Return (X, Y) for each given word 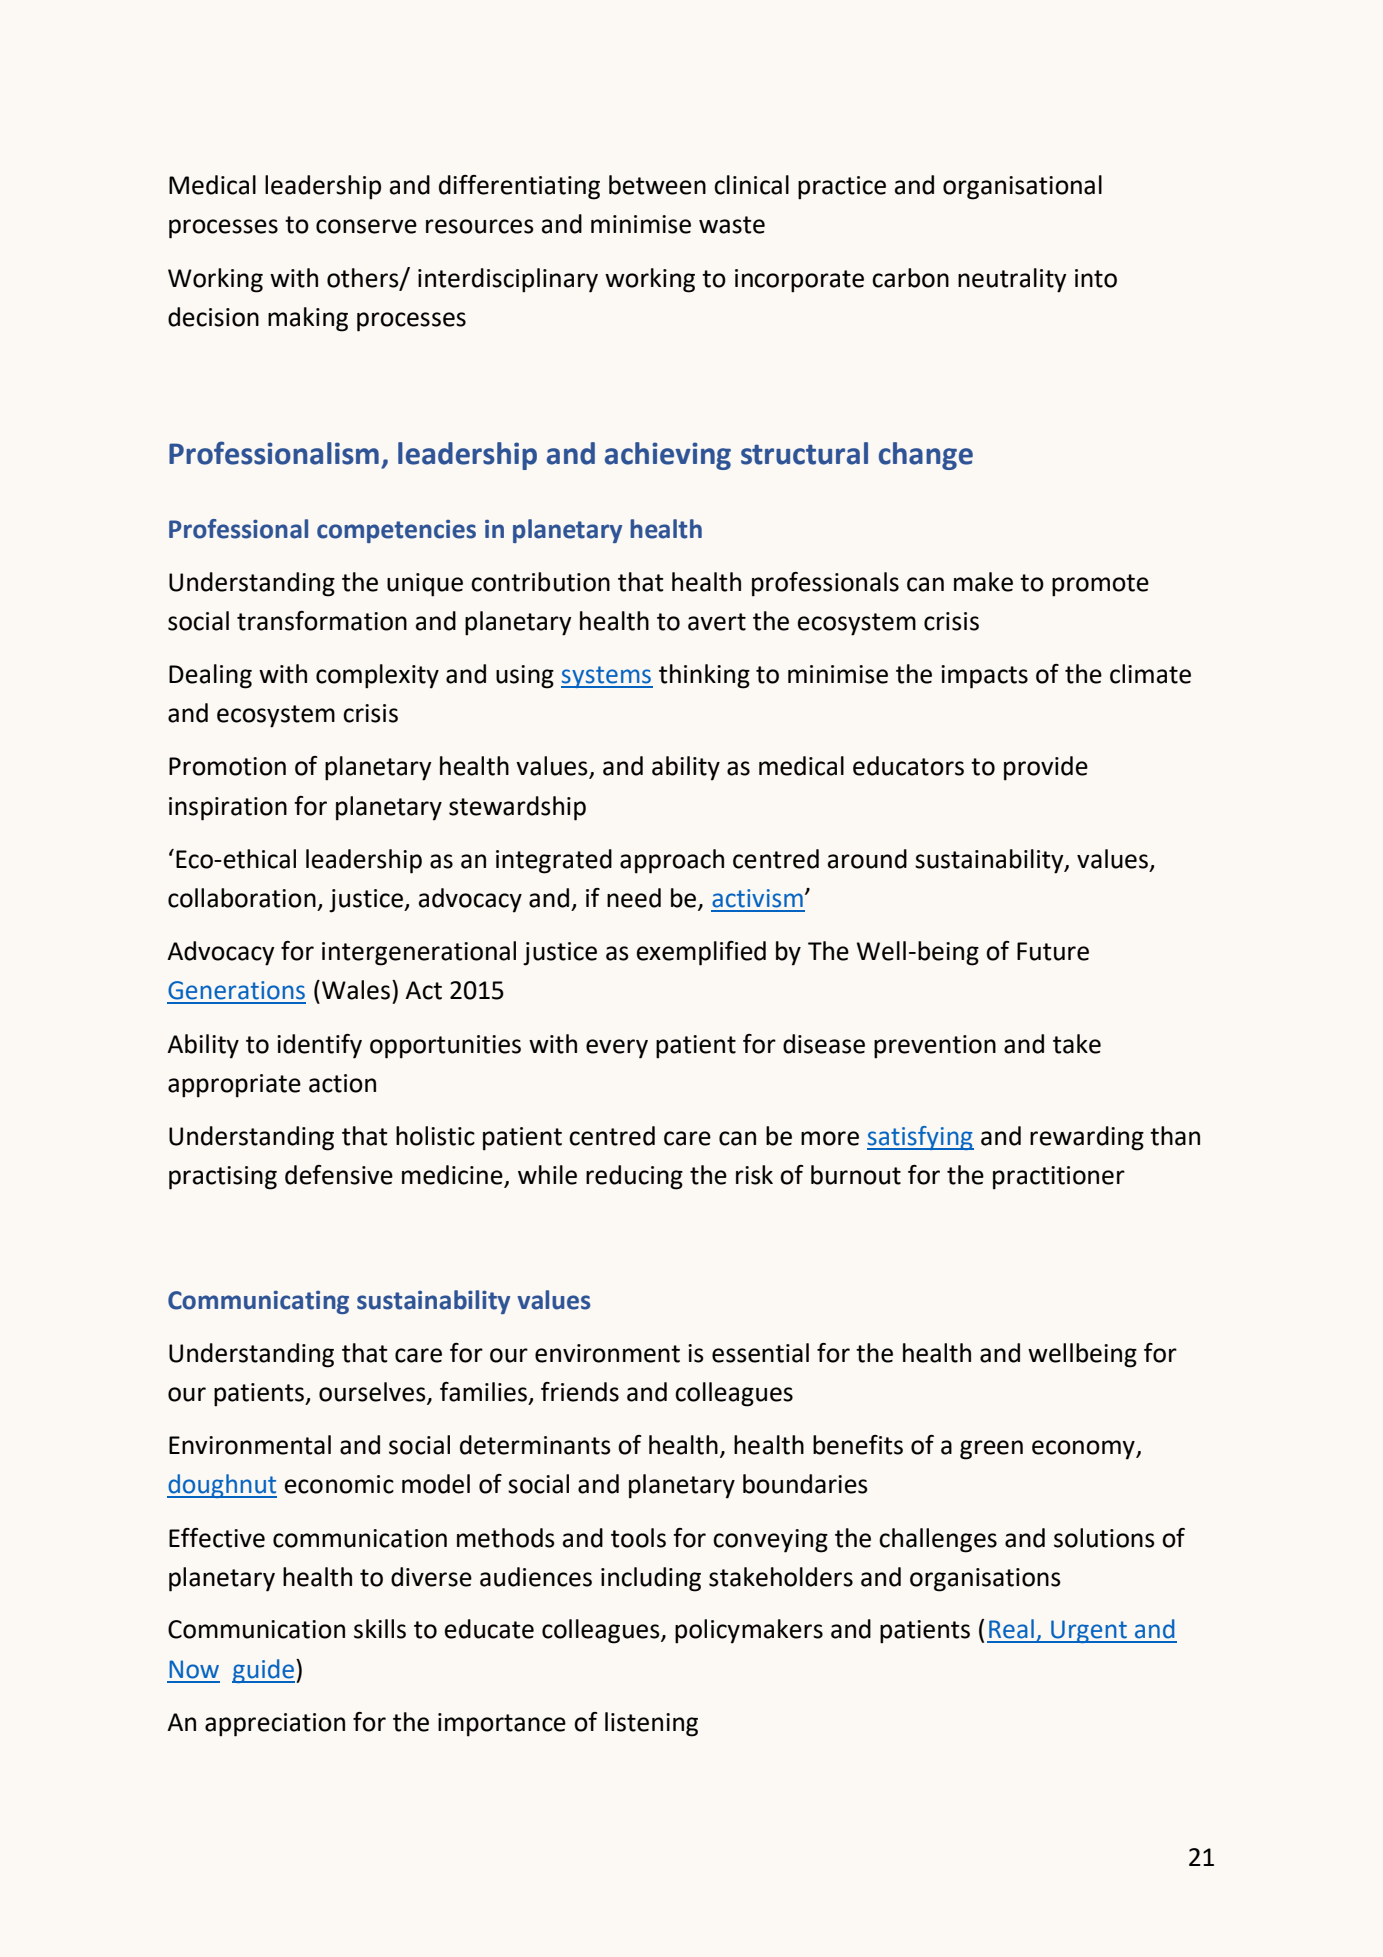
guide (263, 1671)
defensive (339, 1175)
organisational (1022, 187)
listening (651, 1724)
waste (732, 225)
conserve (366, 226)
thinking (704, 676)
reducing (634, 1177)
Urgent (1089, 1631)
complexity (377, 676)
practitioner (1059, 1178)
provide (1046, 768)
